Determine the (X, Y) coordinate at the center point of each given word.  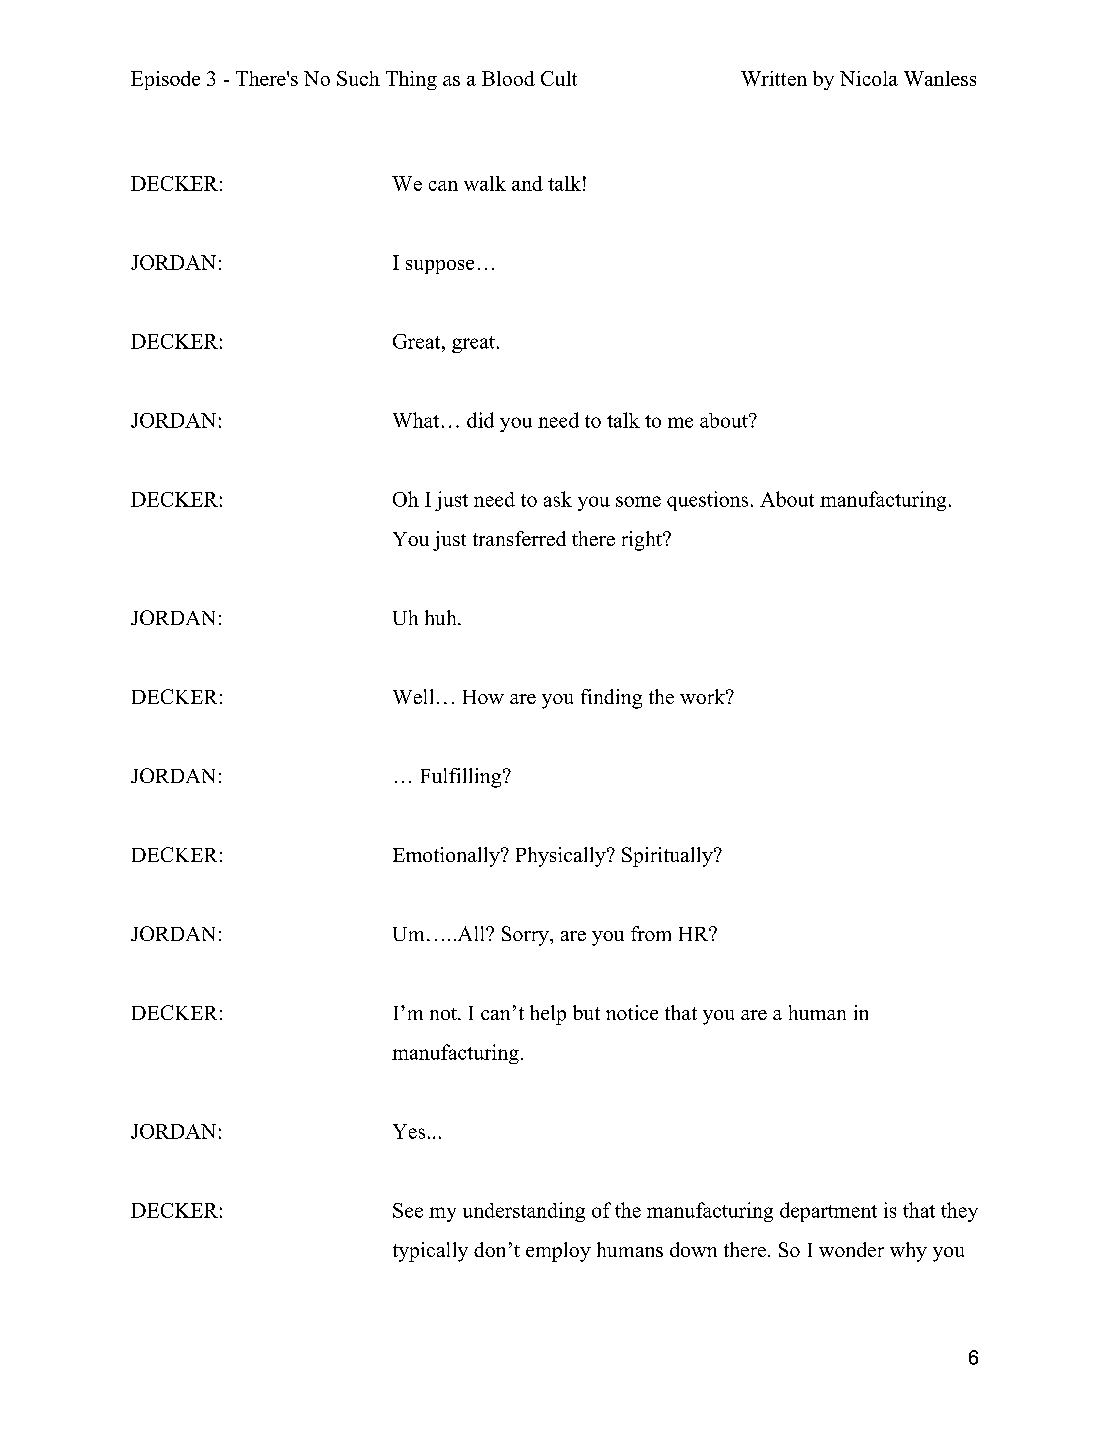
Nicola (869, 78)
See (408, 1210)
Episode (165, 80)
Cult (559, 78)
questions (707, 501)
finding (611, 699)
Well (413, 696)
